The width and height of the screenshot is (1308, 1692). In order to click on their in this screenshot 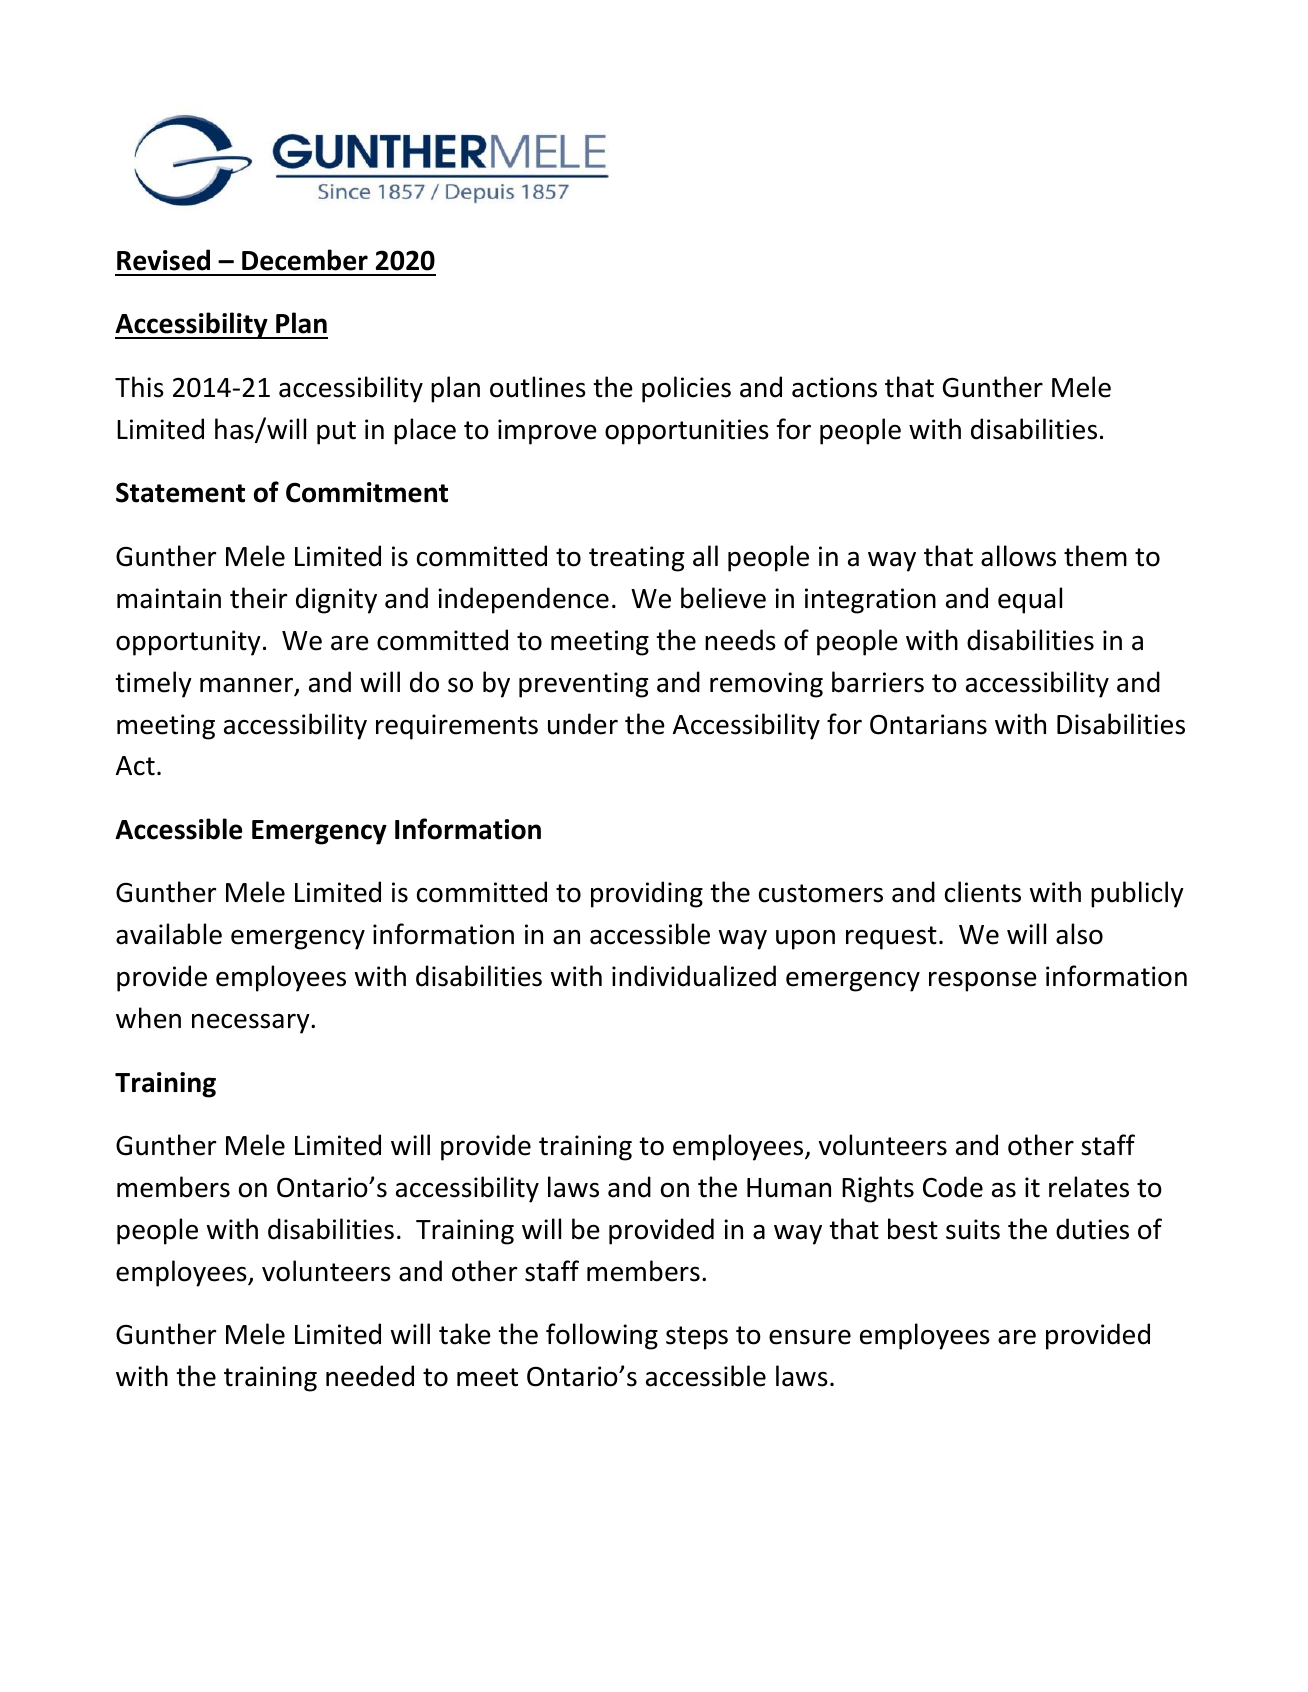, I will do `click(259, 598)`.
